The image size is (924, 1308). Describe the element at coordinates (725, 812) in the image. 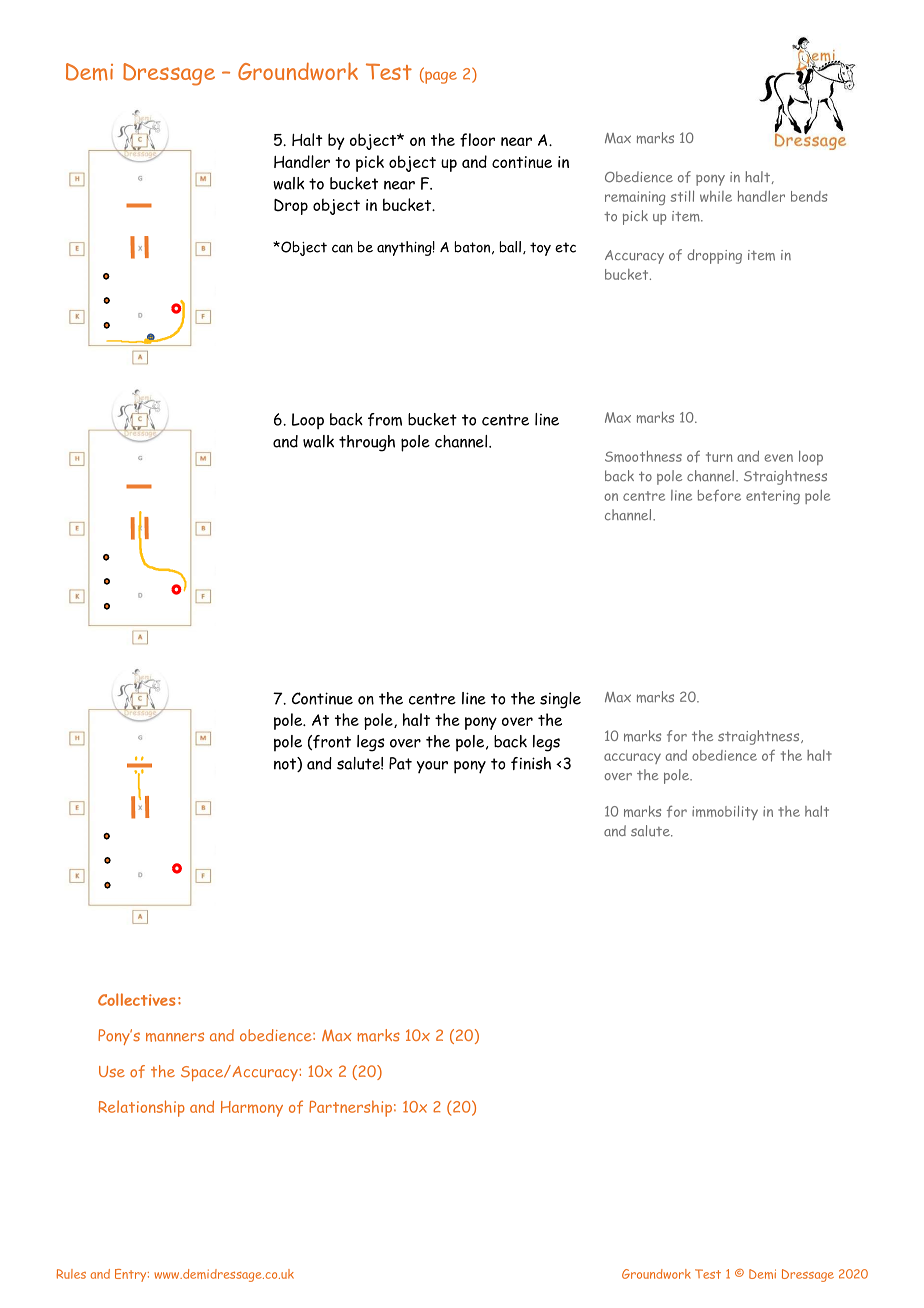

I see `immobility` at that location.
